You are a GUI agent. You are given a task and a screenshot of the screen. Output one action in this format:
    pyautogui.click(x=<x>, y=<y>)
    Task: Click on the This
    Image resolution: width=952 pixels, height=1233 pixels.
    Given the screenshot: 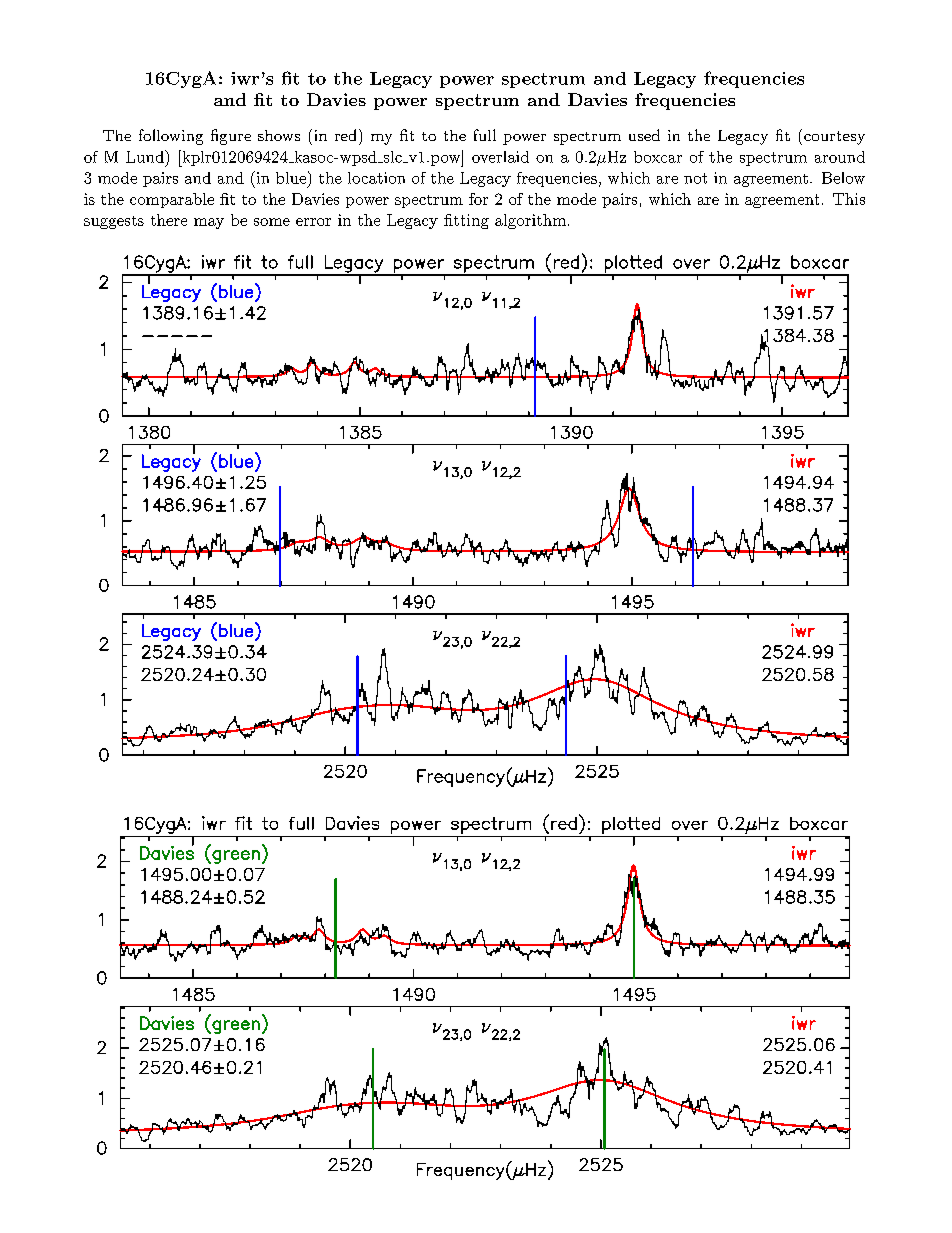 What is the action you would take?
    pyautogui.click(x=849, y=199)
